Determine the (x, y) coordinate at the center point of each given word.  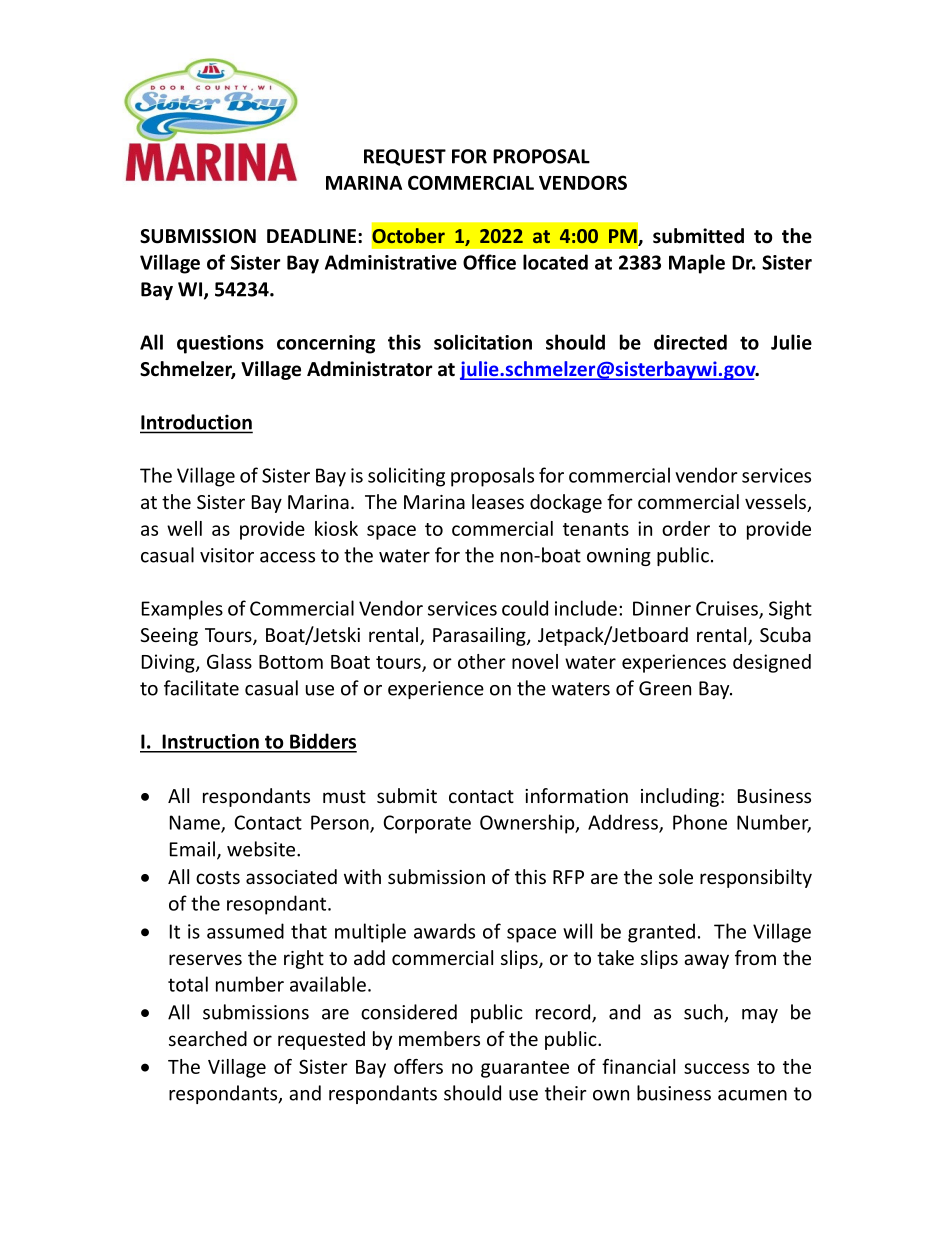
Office (489, 262)
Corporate (427, 824)
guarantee (525, 1069)
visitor (227, 555)
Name (196, 823)
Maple (697, 264)
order (686, 528)
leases (498, 501)
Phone (700, 822)
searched (208, 1038)
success (716, 1068)
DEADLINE (311, 236)
